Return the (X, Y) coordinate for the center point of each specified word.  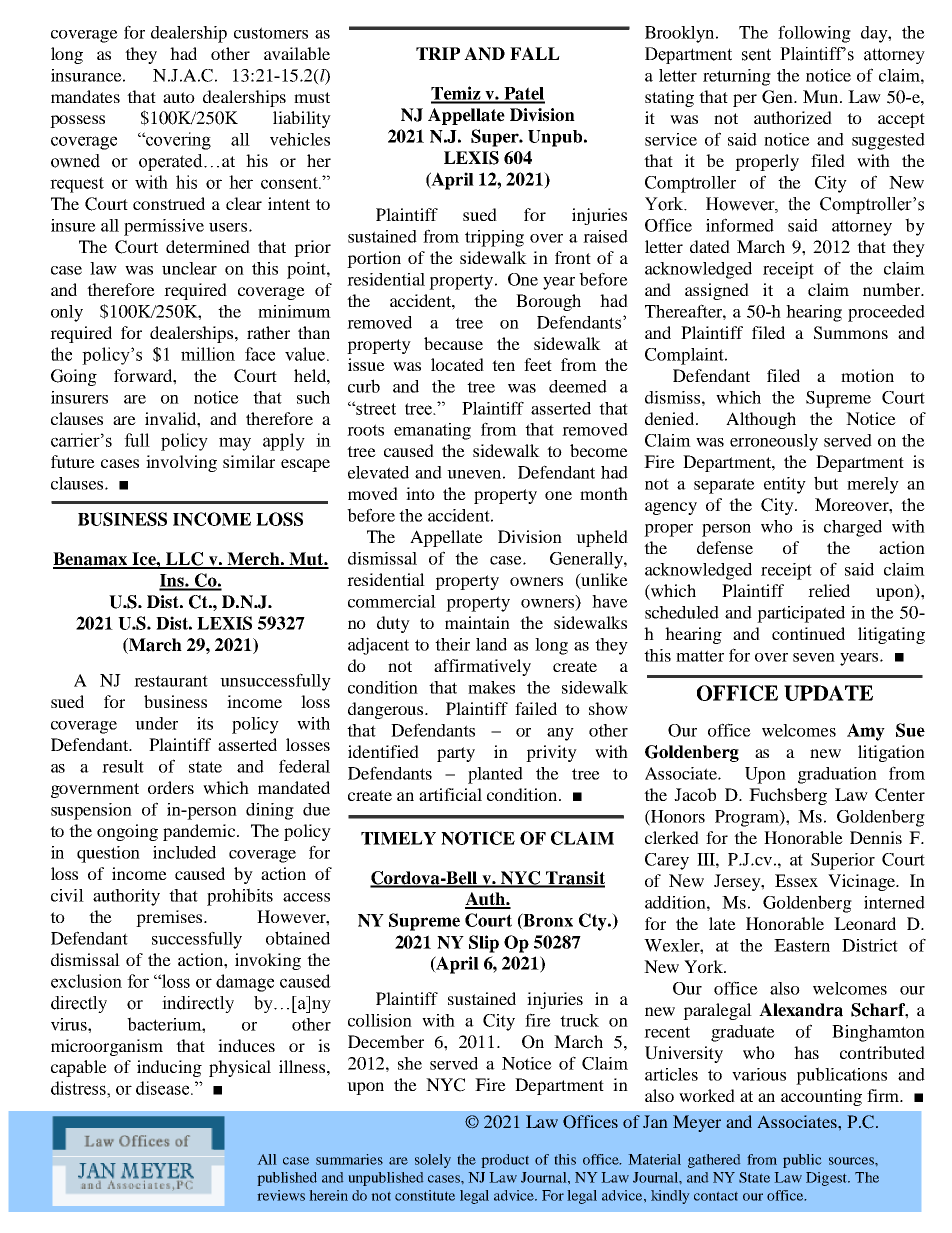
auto (179, 97)
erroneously (774, 442)
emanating (432, 431)
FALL (535, 53)
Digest (828, 1179)
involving (181, 463)
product (505, 1161)
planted (495, 775)
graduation (837, 775)
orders (171, 787)
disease (164, 1088)
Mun (822, 96)
